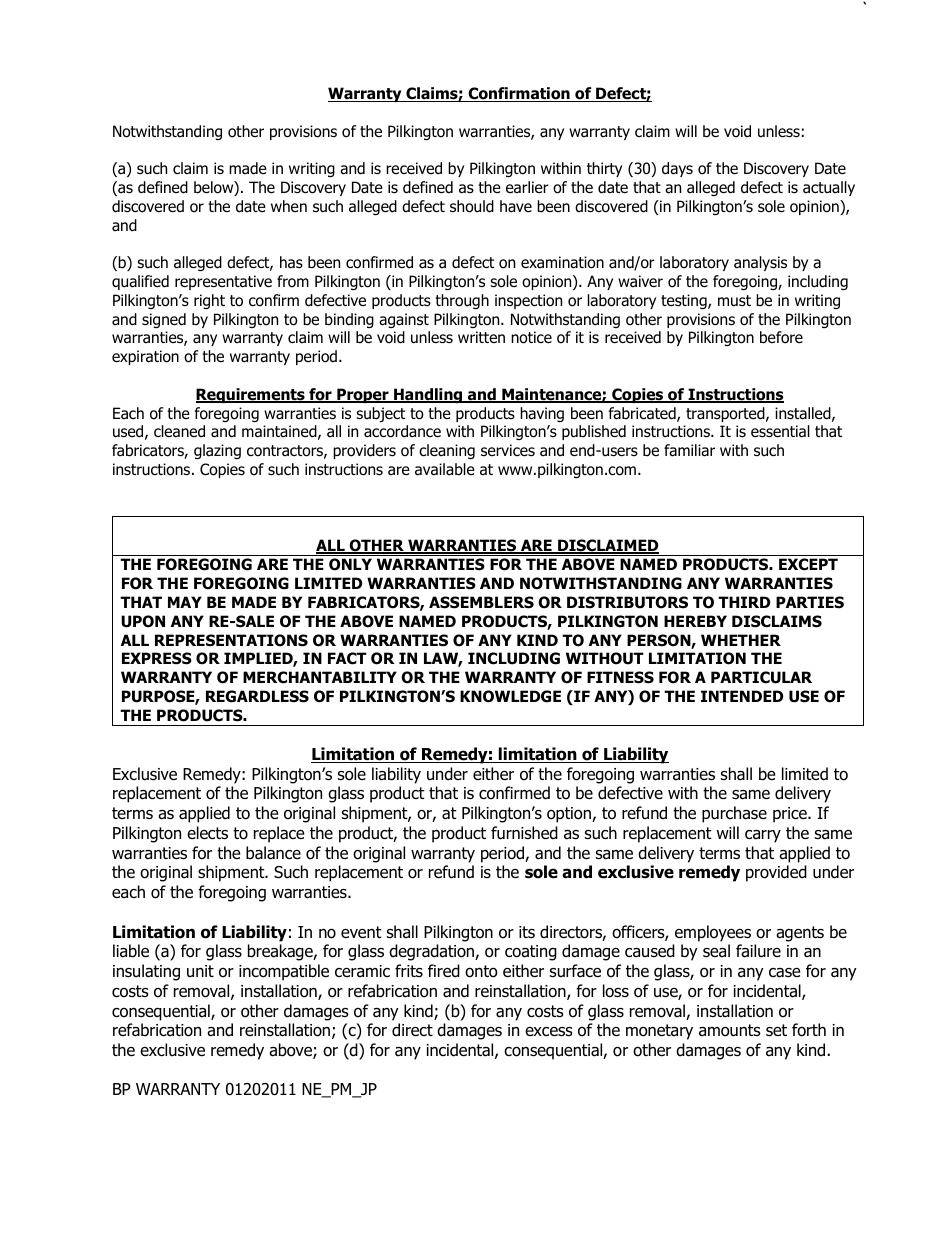  What do you see at coordinates (257, 696) in the image?
I see `REGARDLESS` at bounding box center [257, 696].
